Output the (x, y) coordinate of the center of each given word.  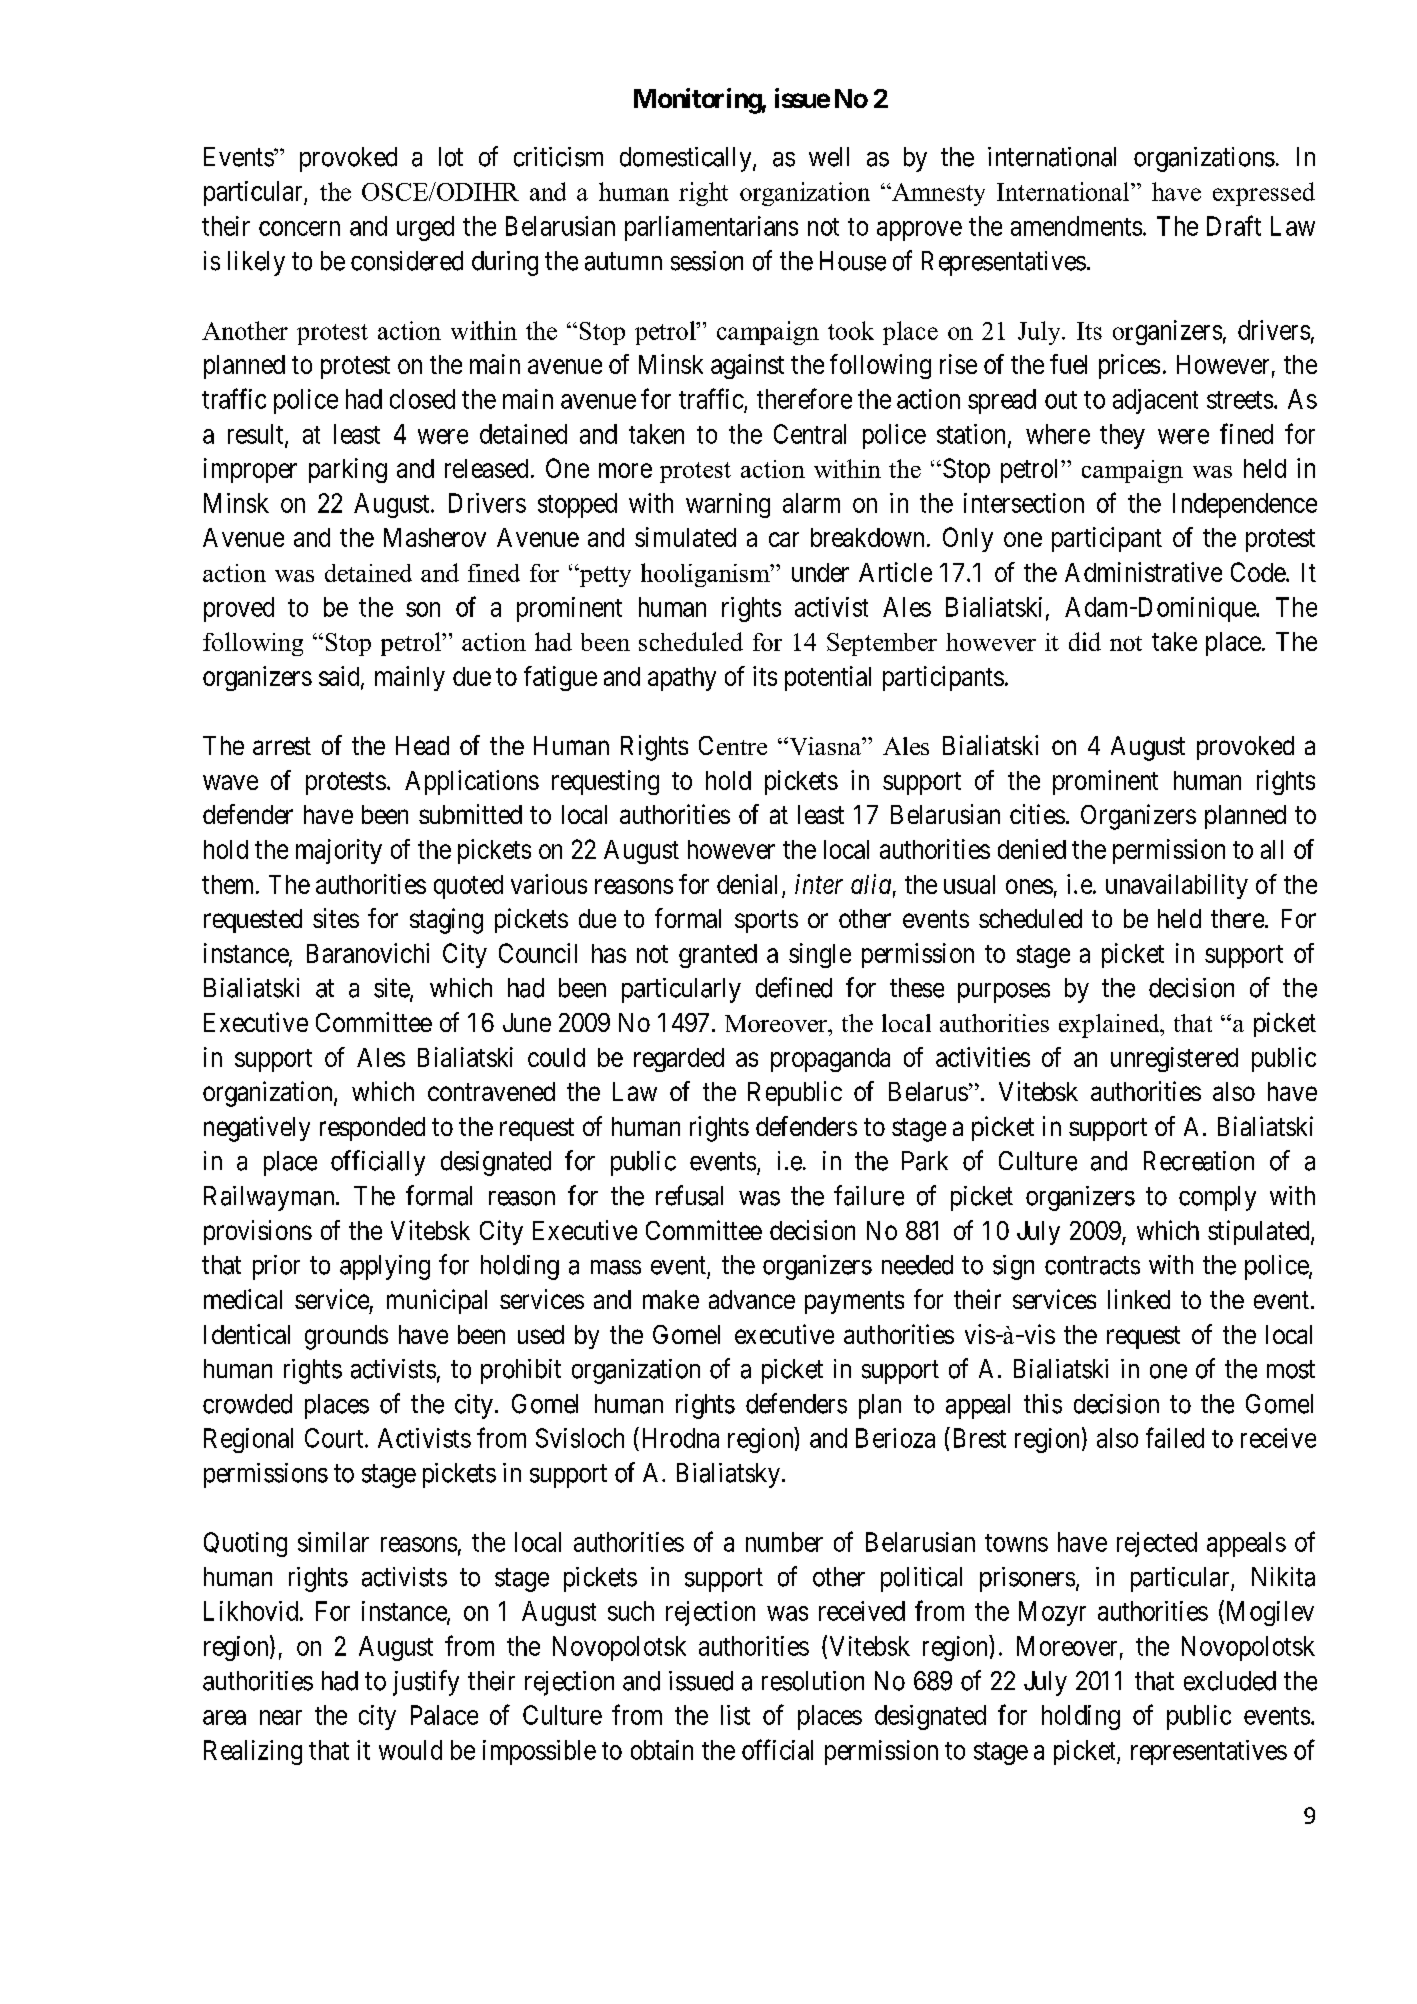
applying (385, 1267)
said (340, 677)
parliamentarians (711, 228)
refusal (689, 1195)
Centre (733, 745)
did (1085, 641)
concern (299, 228)
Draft (1234, 225)
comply (1217, 1198)
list (735, 1715)
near (281, 1717)
